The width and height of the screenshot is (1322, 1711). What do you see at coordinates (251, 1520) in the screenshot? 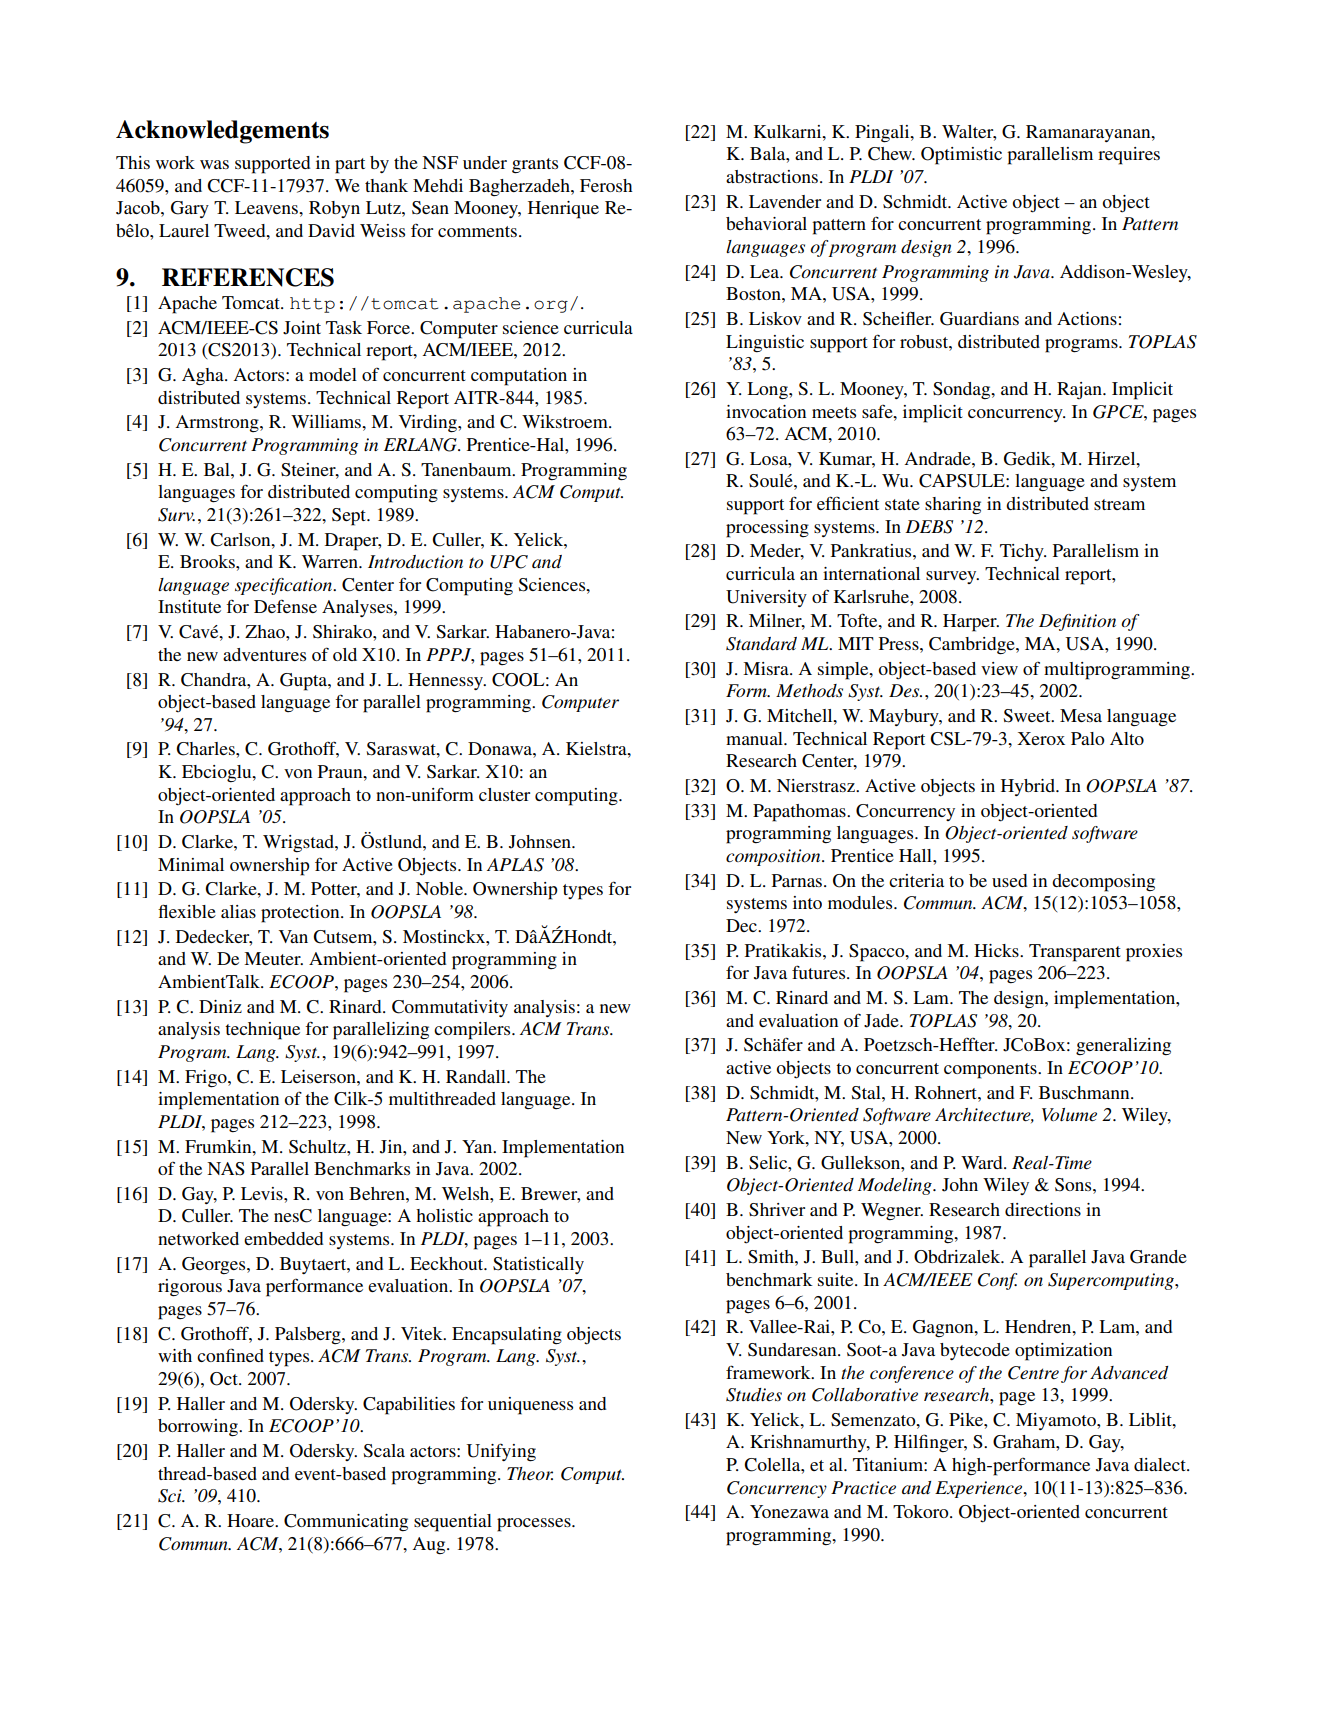
I see `Hoare` at bounding box center [251, 1520].
